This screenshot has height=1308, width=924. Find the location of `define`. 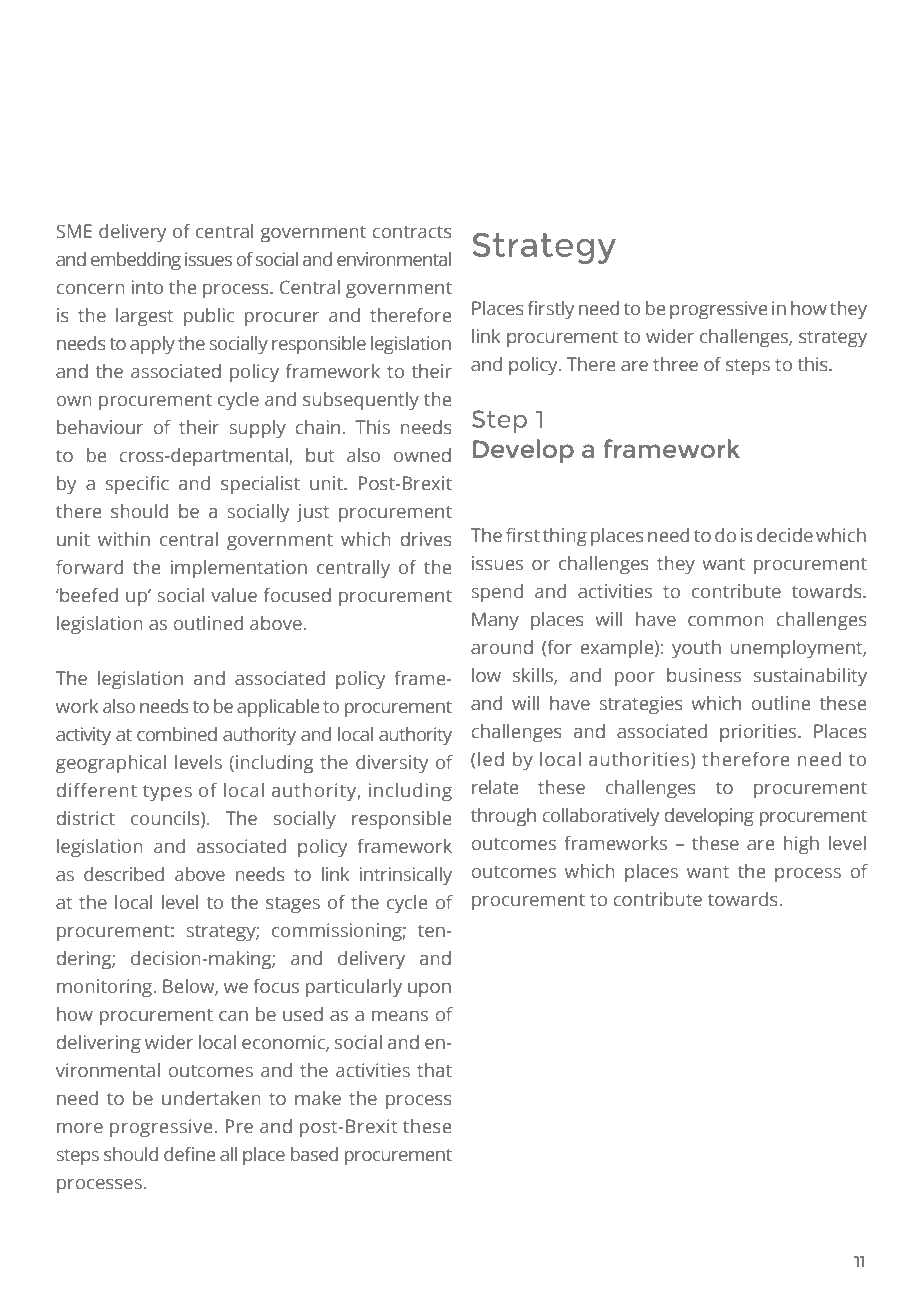

define is located at coordinates (189, 1154).
